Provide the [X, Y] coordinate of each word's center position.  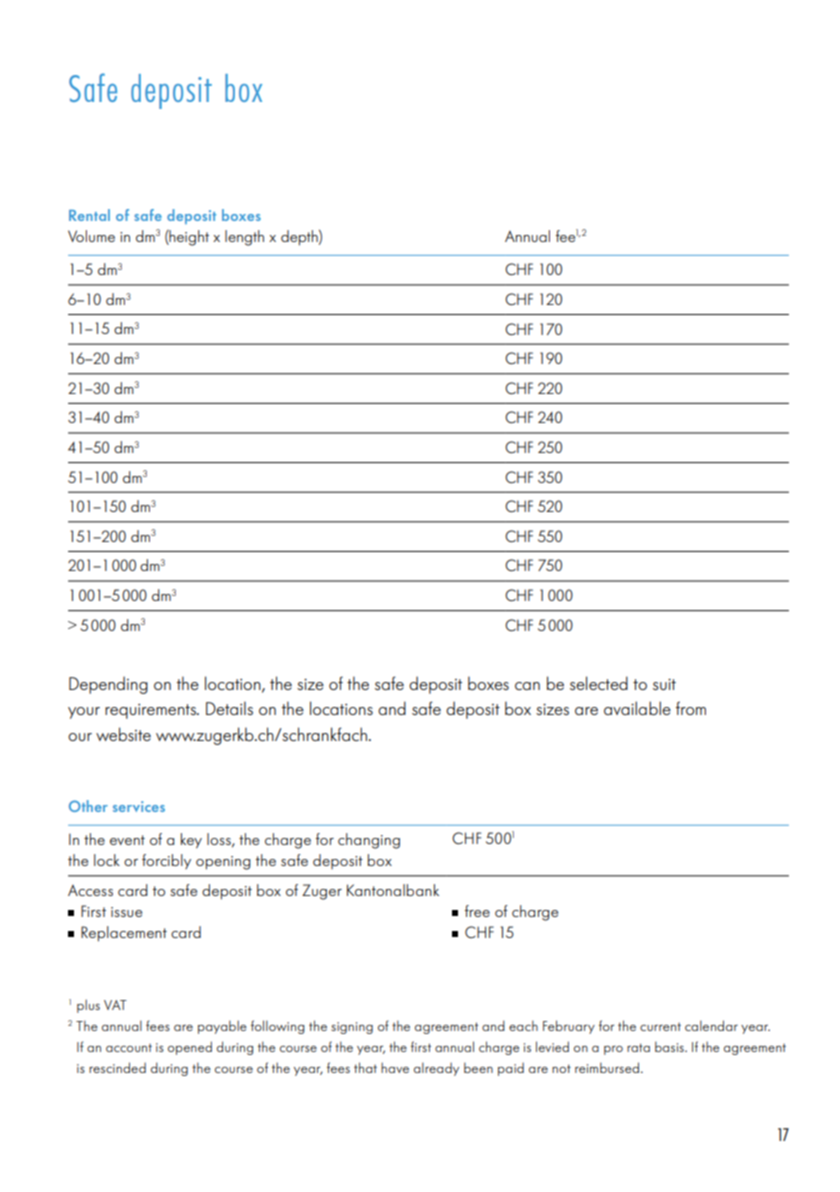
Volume [91, 236]
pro [613, 1050]
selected [599, 683]
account [129, 1048]
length [244, 238]
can [527, 686]
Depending [108, 685]
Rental [89, 215]
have [395, 1067]
